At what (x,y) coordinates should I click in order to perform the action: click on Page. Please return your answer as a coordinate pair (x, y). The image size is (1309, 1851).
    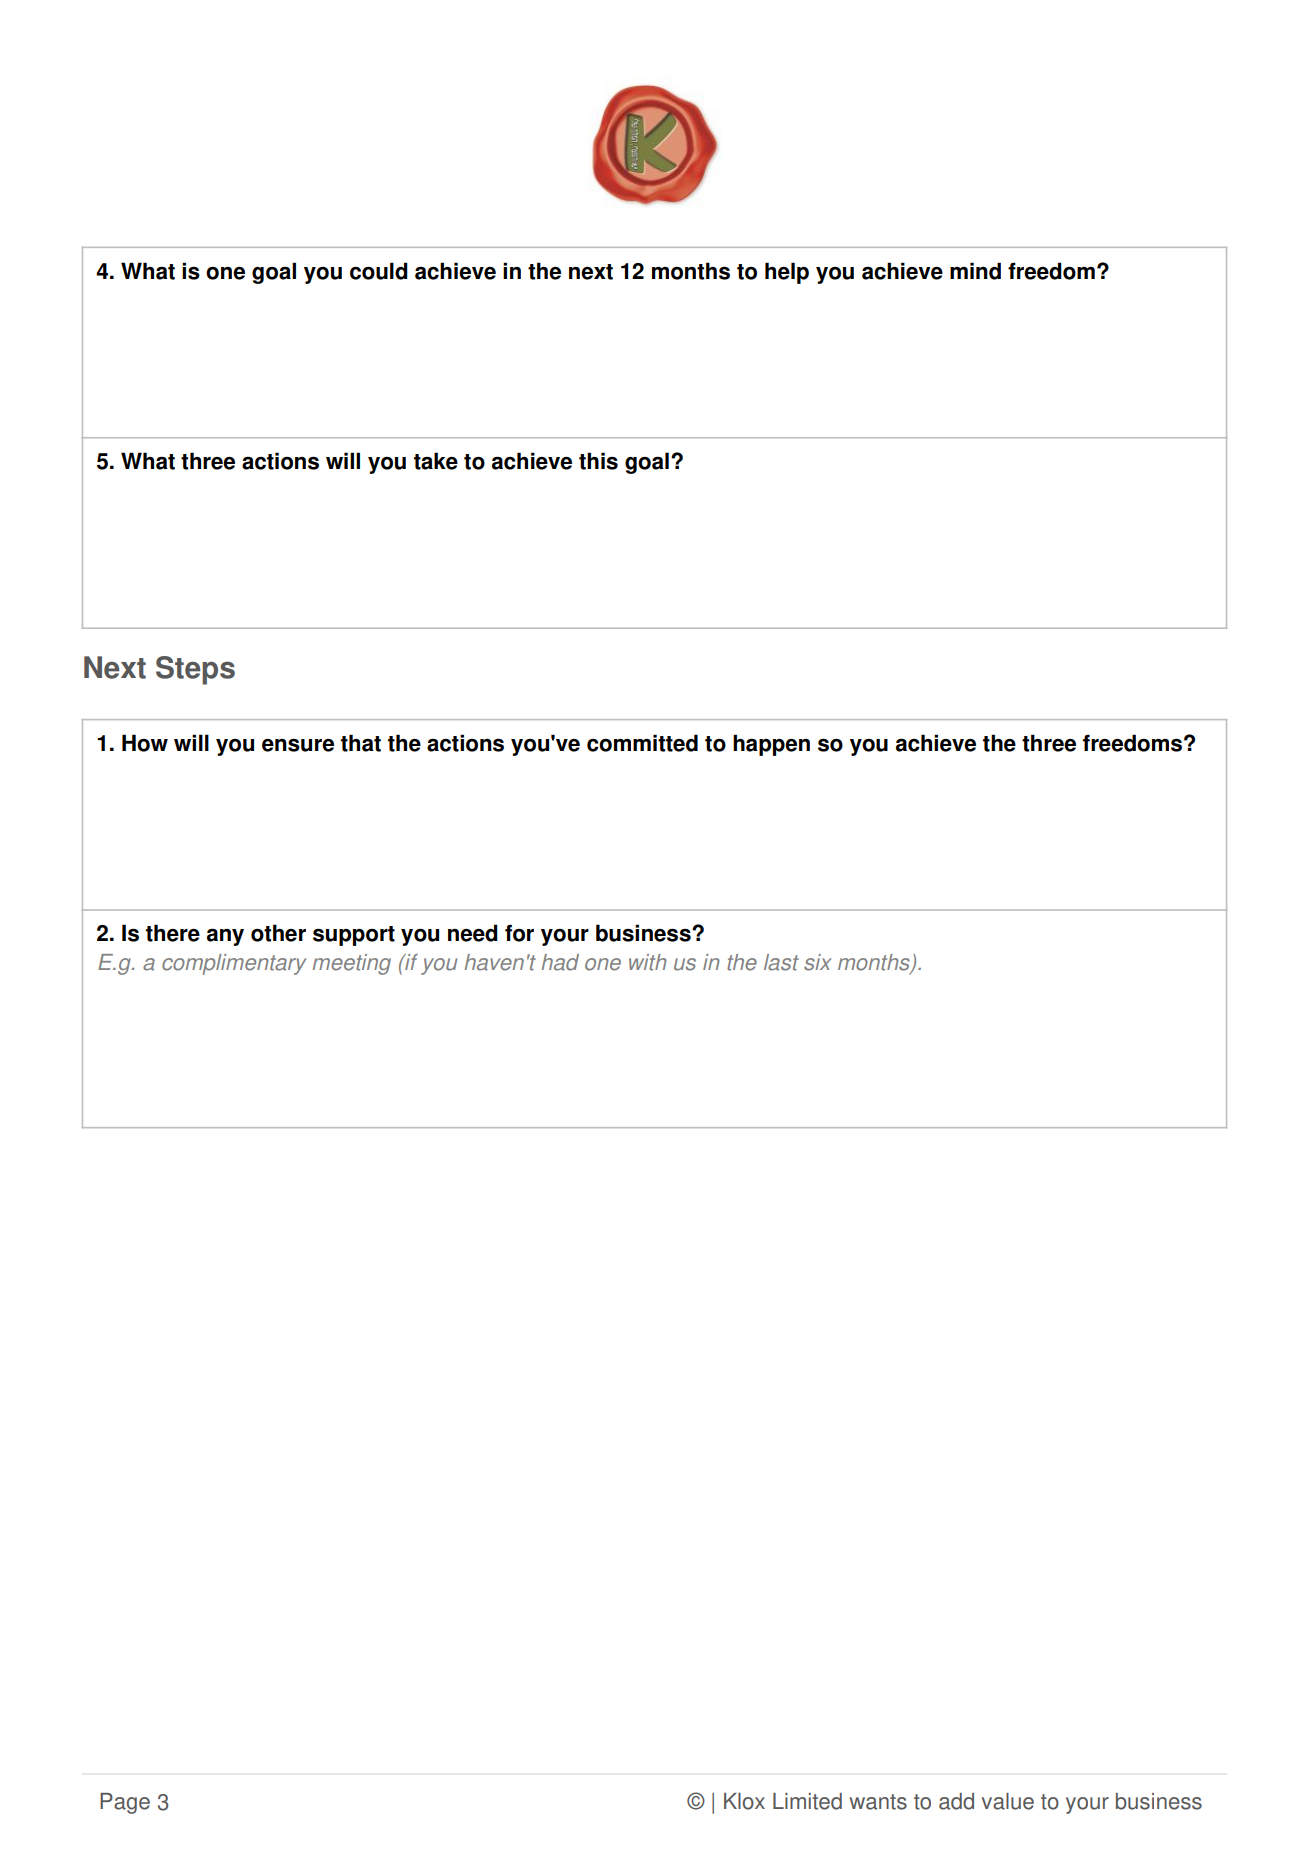
    Looking at the image, I should click on (125, 1803).
